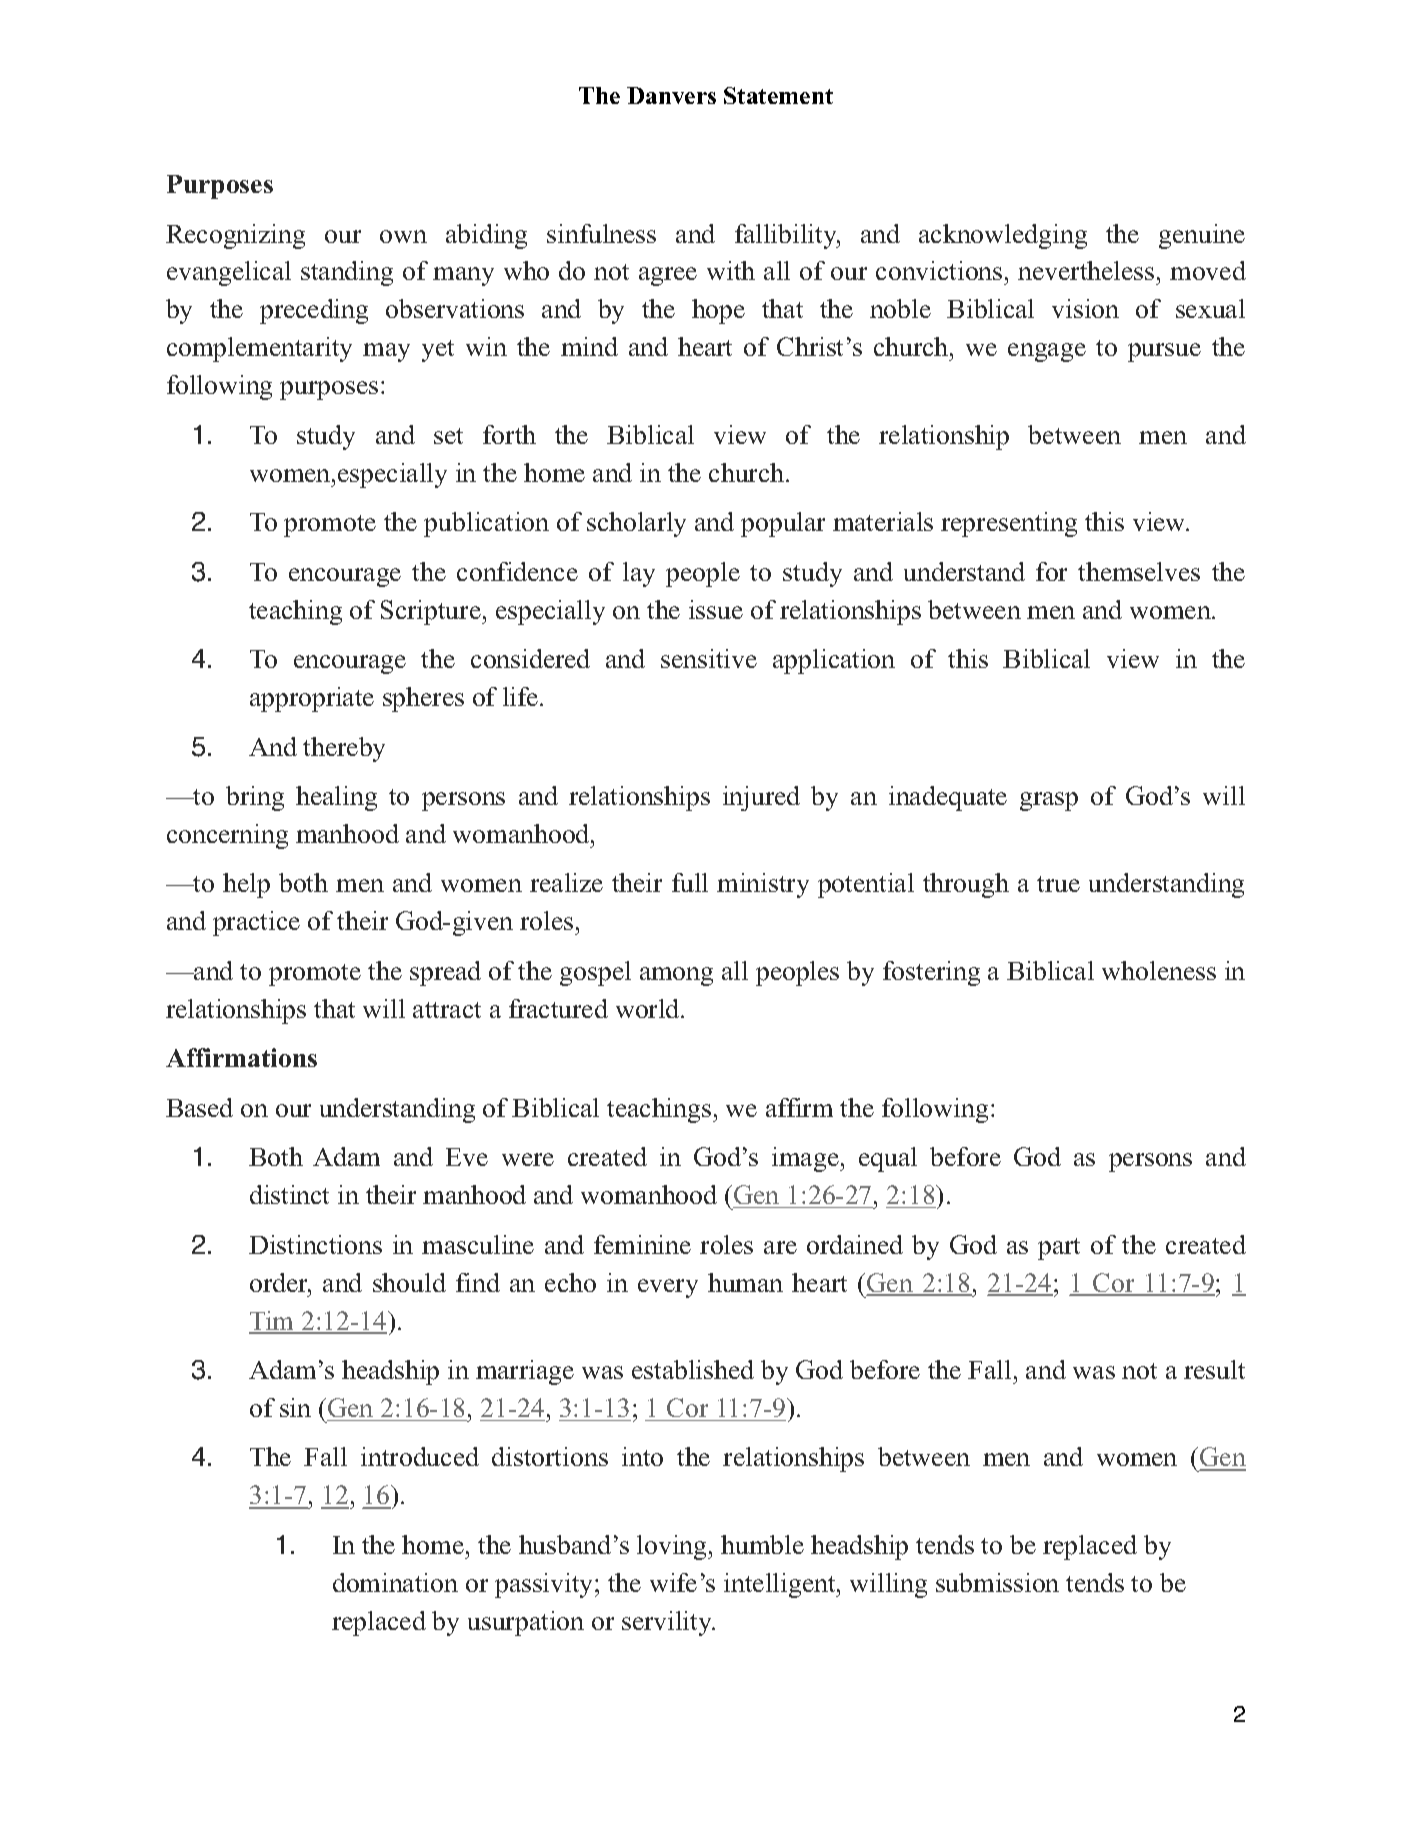 The height and width of the document is (1827, 1412). Describe the element at coordinates (199, 1107) in the document. I see `Based` at that location.
